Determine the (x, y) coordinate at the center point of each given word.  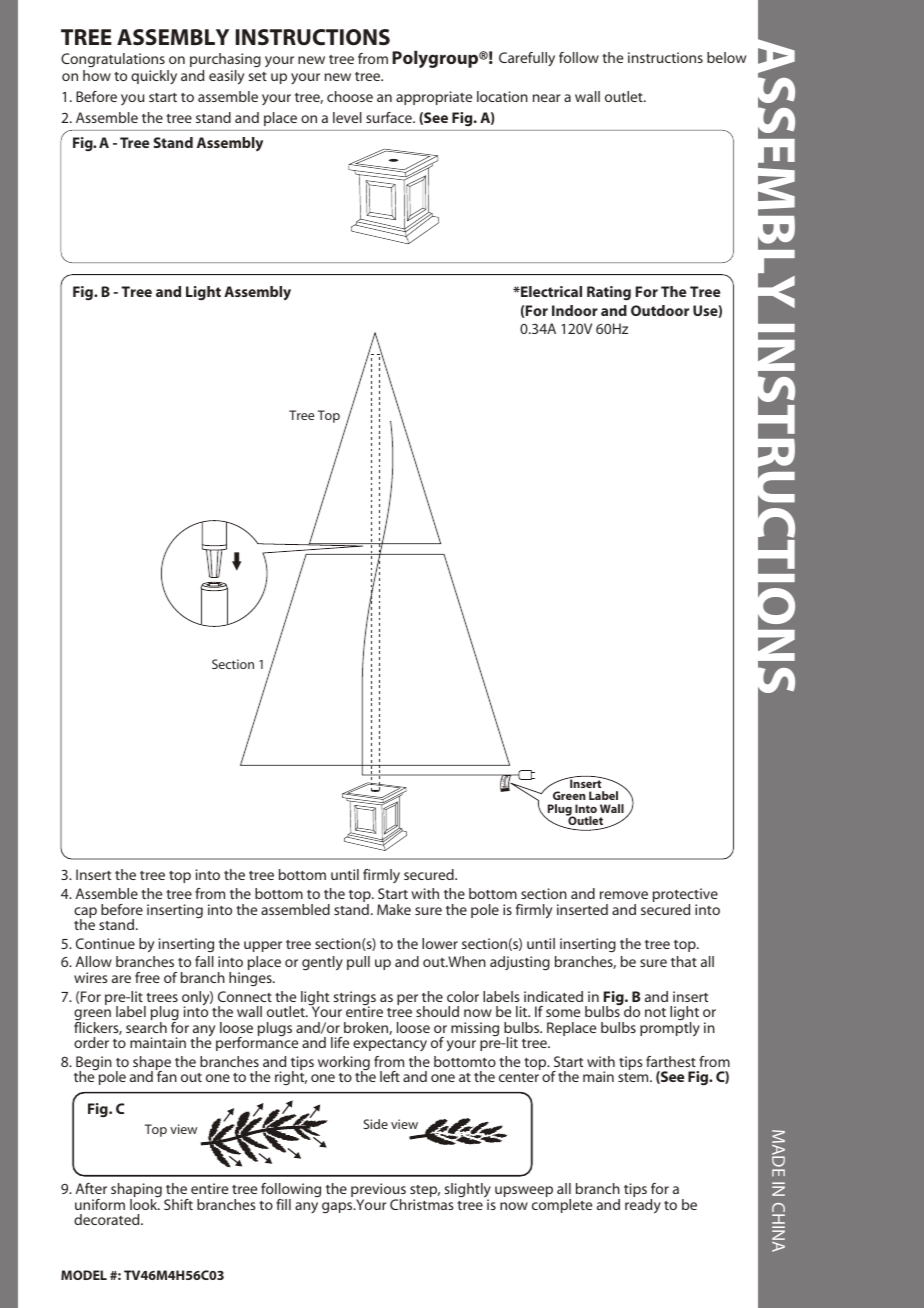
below (726, 57)
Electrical (550, 291)
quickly (154, 77)
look (145, 1204)
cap (85, 914)
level (347, 117)
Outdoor (660, 310)
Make (394, 909)
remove (624, 895)
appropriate (434, 98)
